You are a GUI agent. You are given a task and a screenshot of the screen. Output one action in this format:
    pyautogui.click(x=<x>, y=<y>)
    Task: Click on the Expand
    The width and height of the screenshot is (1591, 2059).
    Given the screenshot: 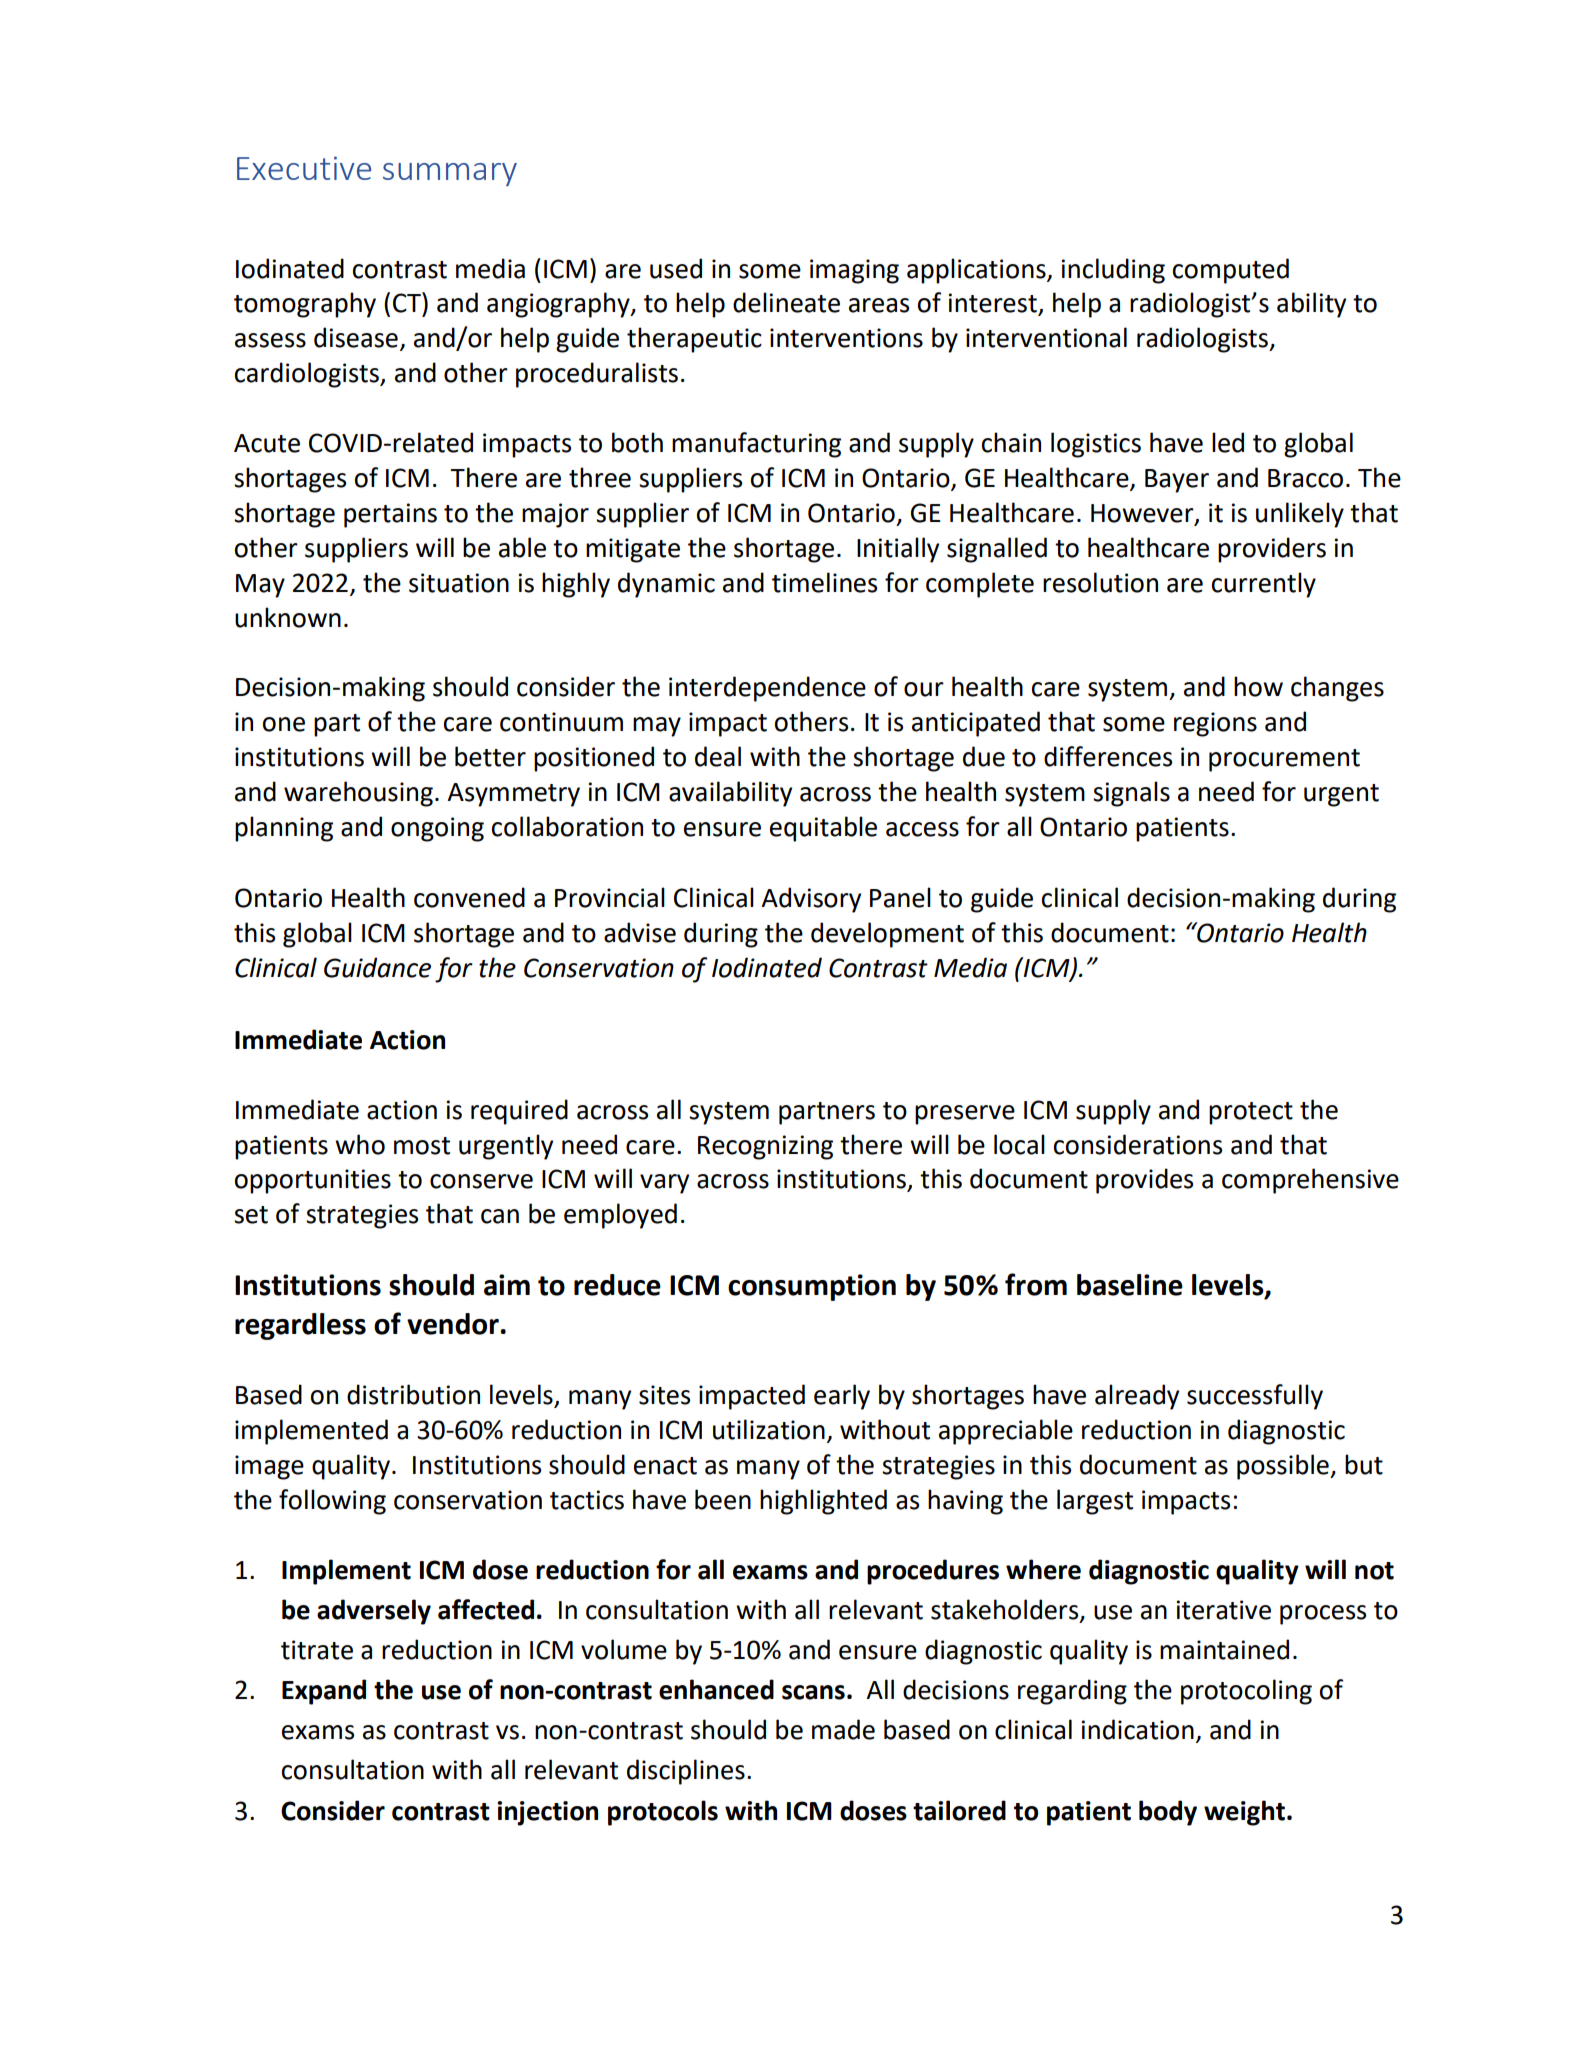 What is the action you would take?
    pyautogui.click(x=324, y=1692)
